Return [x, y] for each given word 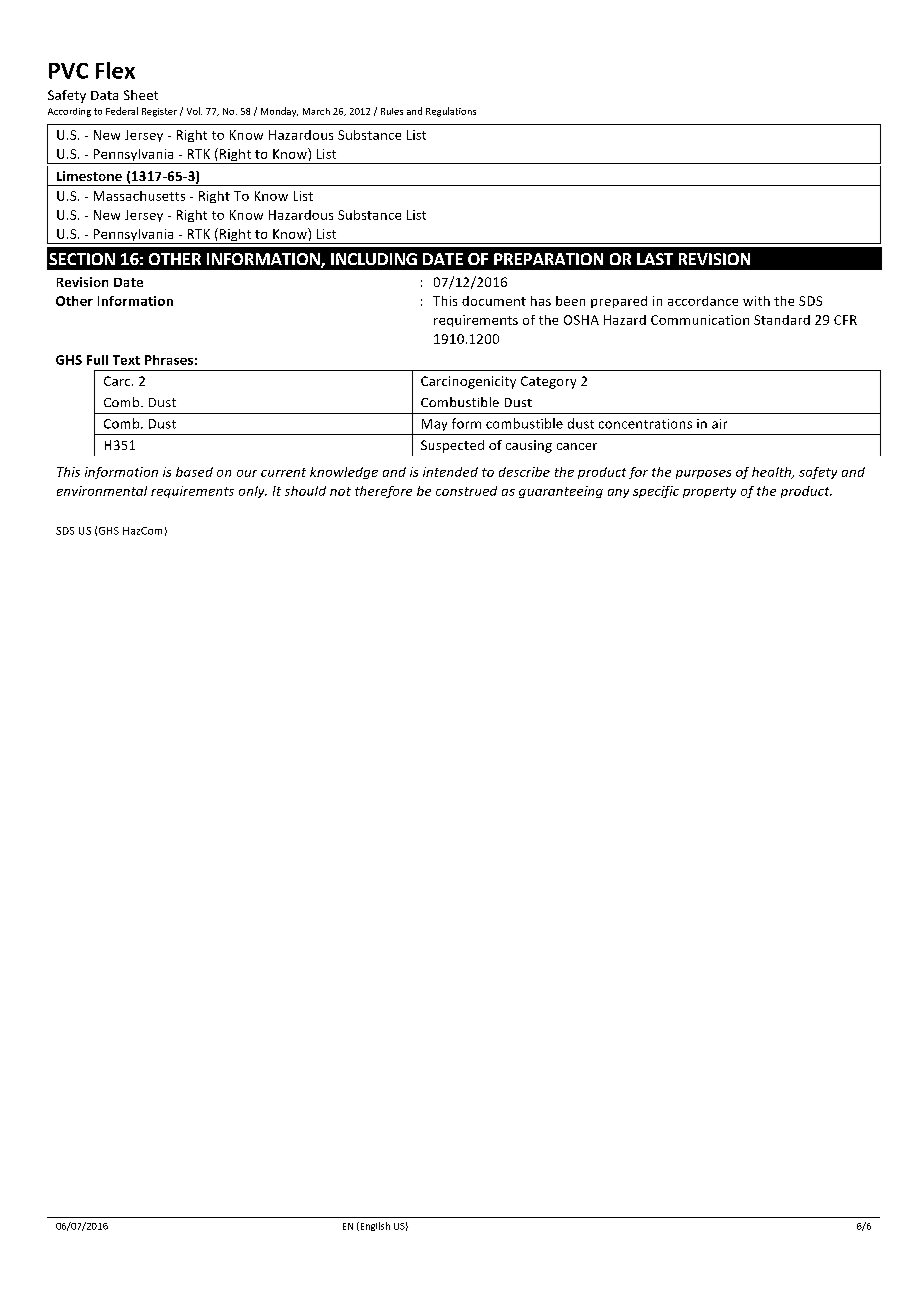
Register [159, 112]
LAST [655, 259]
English [374, 1226]
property [709, 492]
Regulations [451, 112]
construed [466, 491]
